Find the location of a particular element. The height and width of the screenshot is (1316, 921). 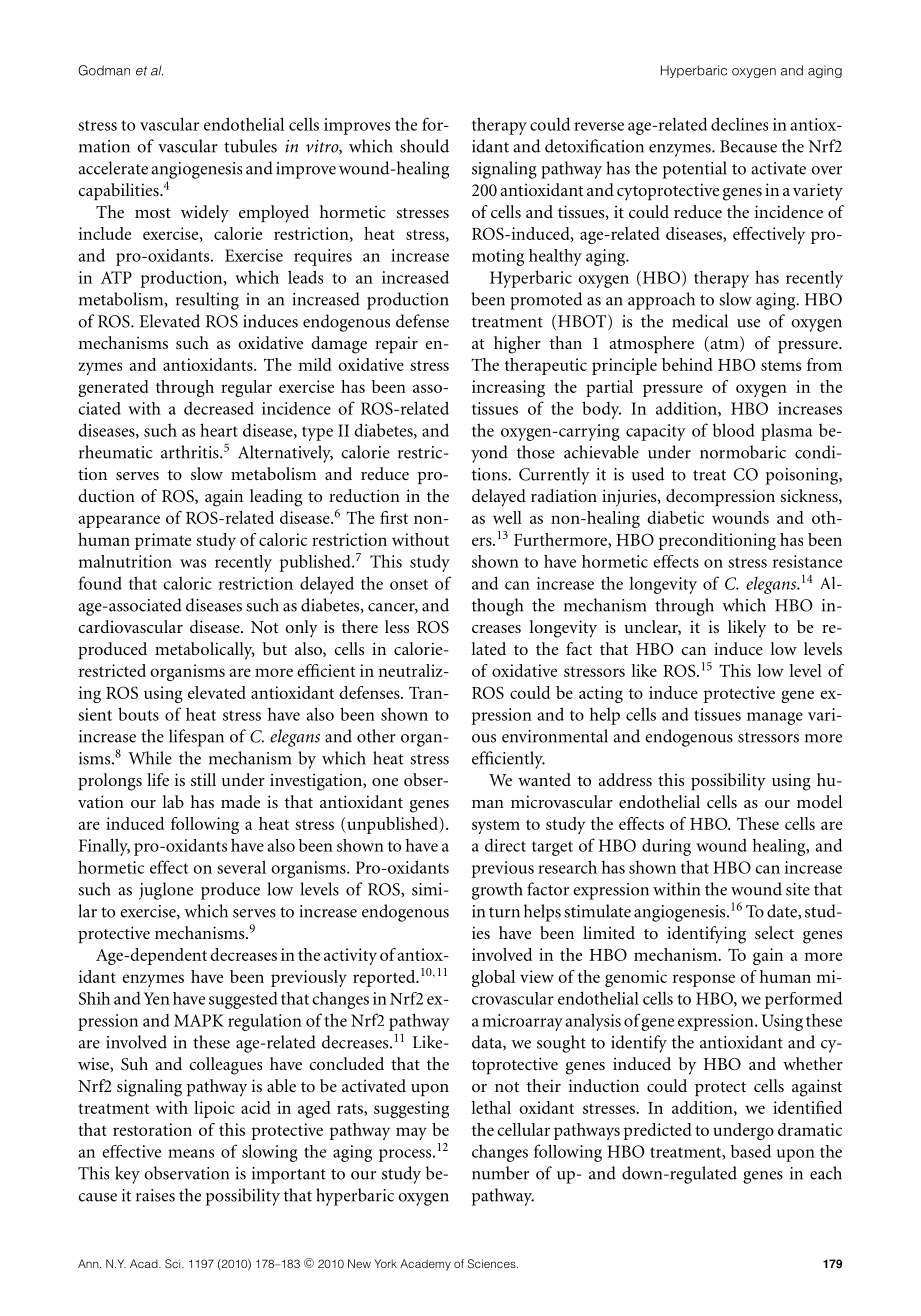

site is located at coordinates (798, 889).
